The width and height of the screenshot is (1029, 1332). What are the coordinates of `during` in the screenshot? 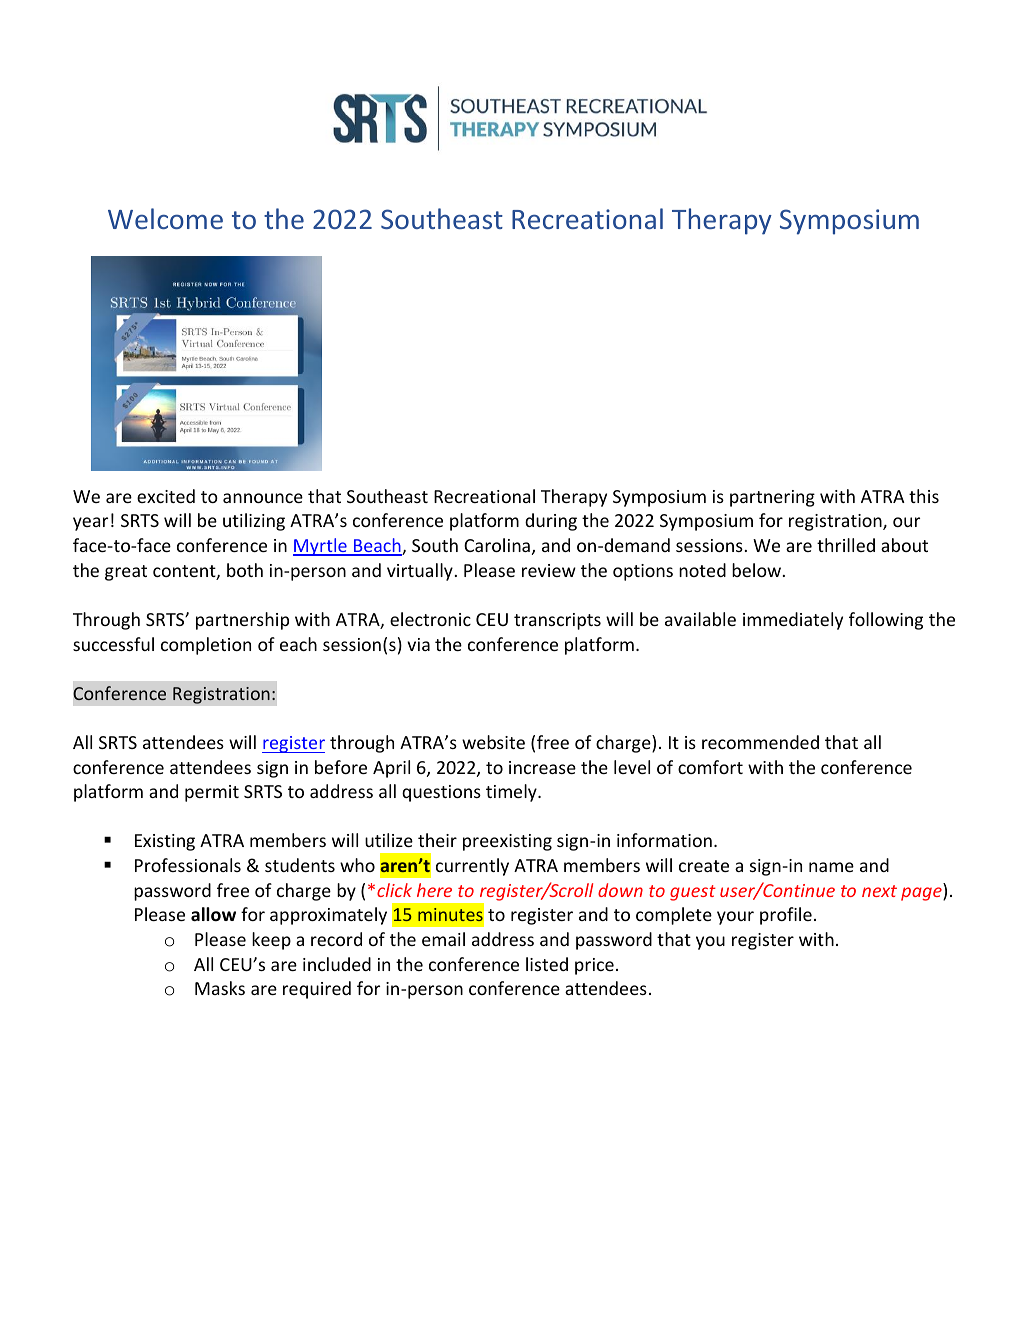 It's located at (551, 522).
